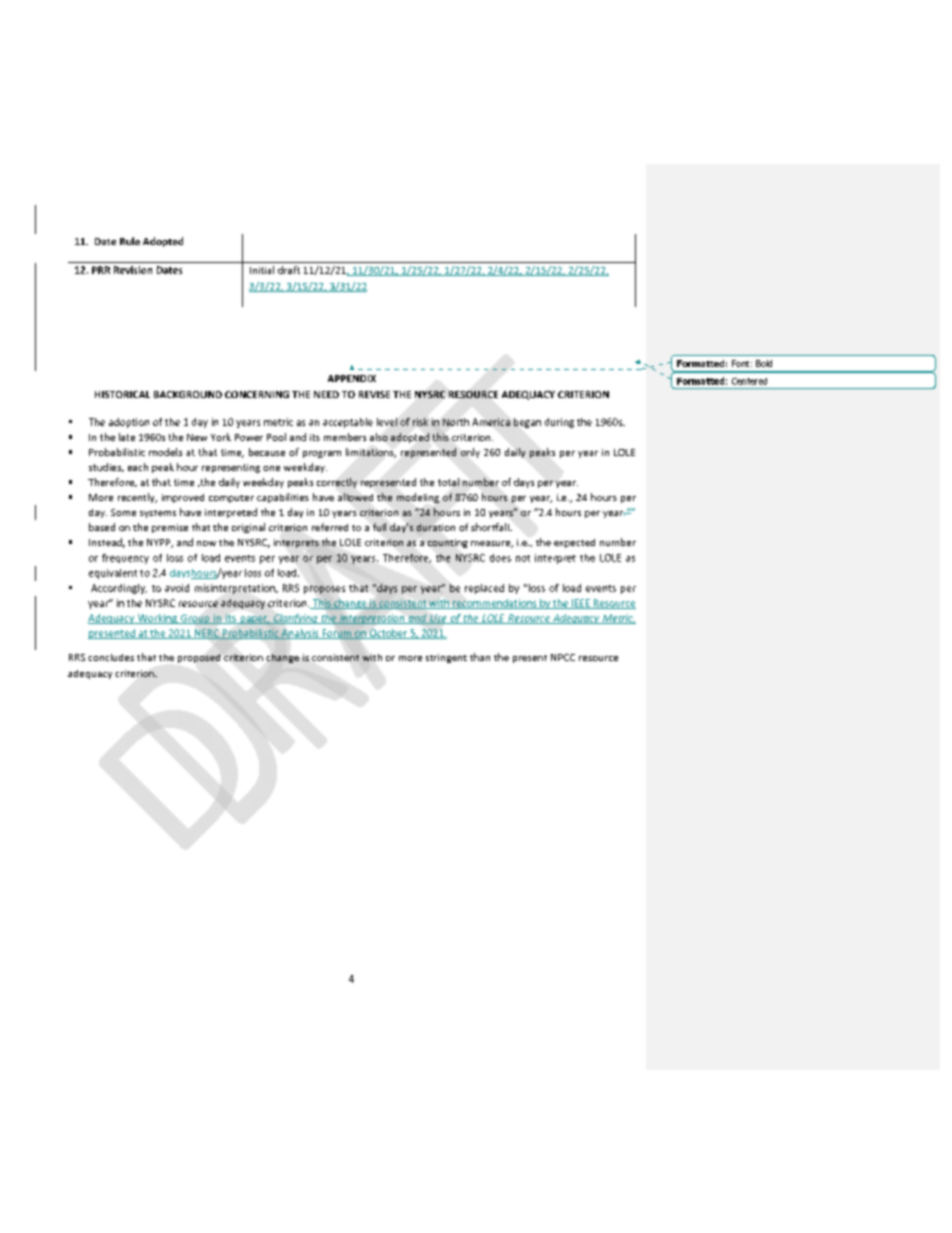 This screenshot has height=1233, width=952. Describe the element at coordinates (764, 363) in the screenshot. I see `Bold` at that location.
